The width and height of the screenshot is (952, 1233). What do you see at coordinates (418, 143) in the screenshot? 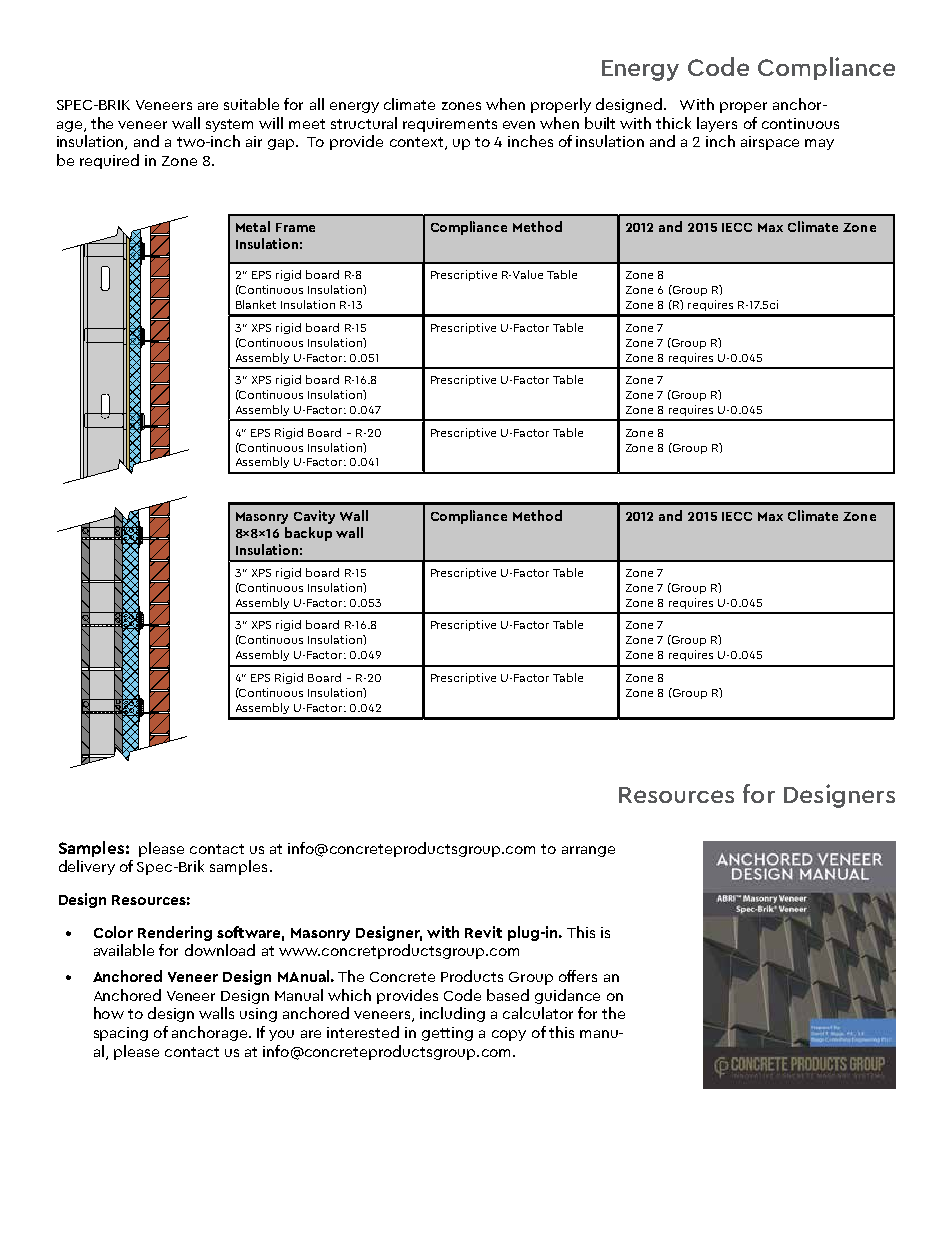
I see `context` at bounding box center [418, 143].
